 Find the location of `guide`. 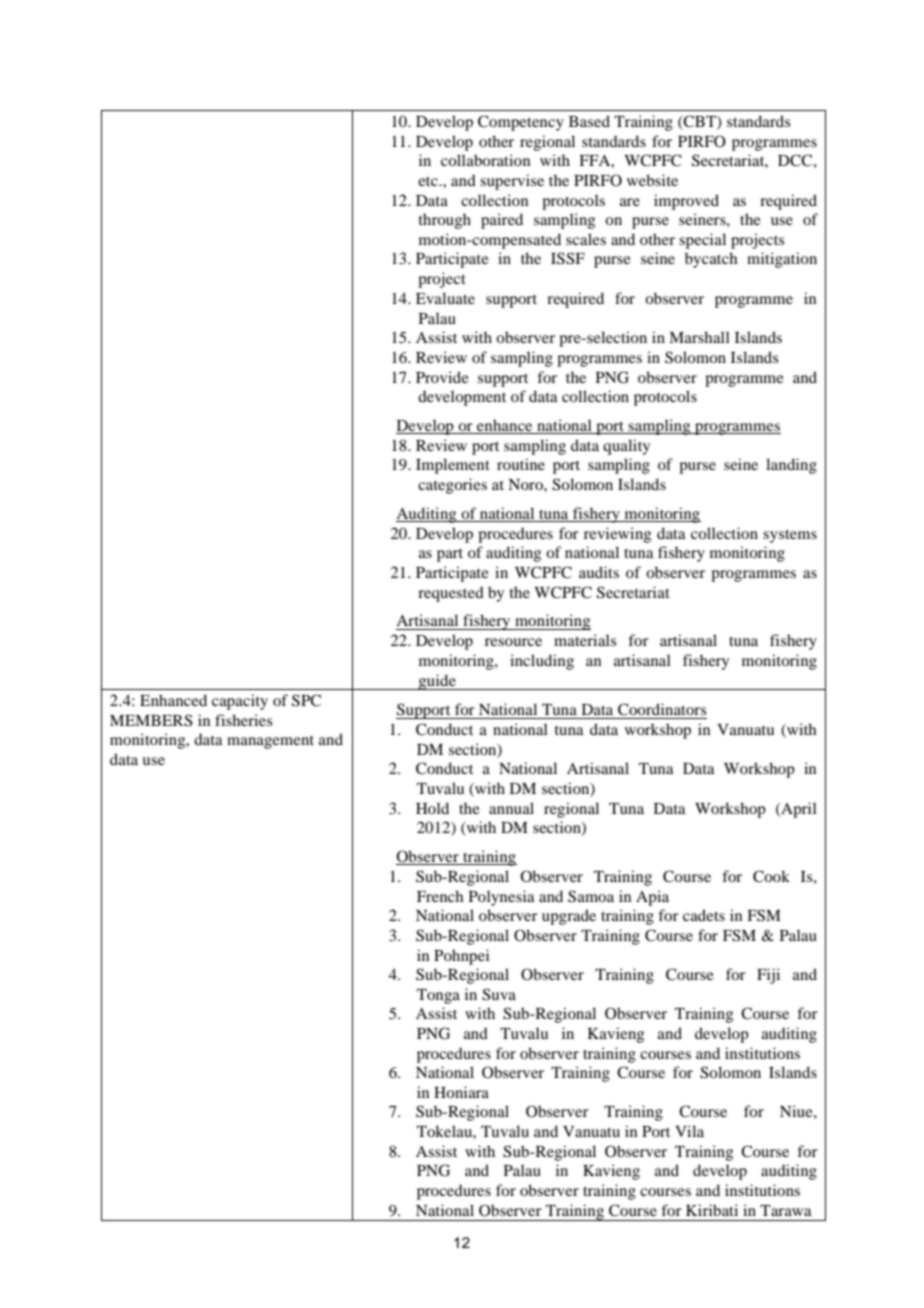

guide is located at coordinates (437, 682).
